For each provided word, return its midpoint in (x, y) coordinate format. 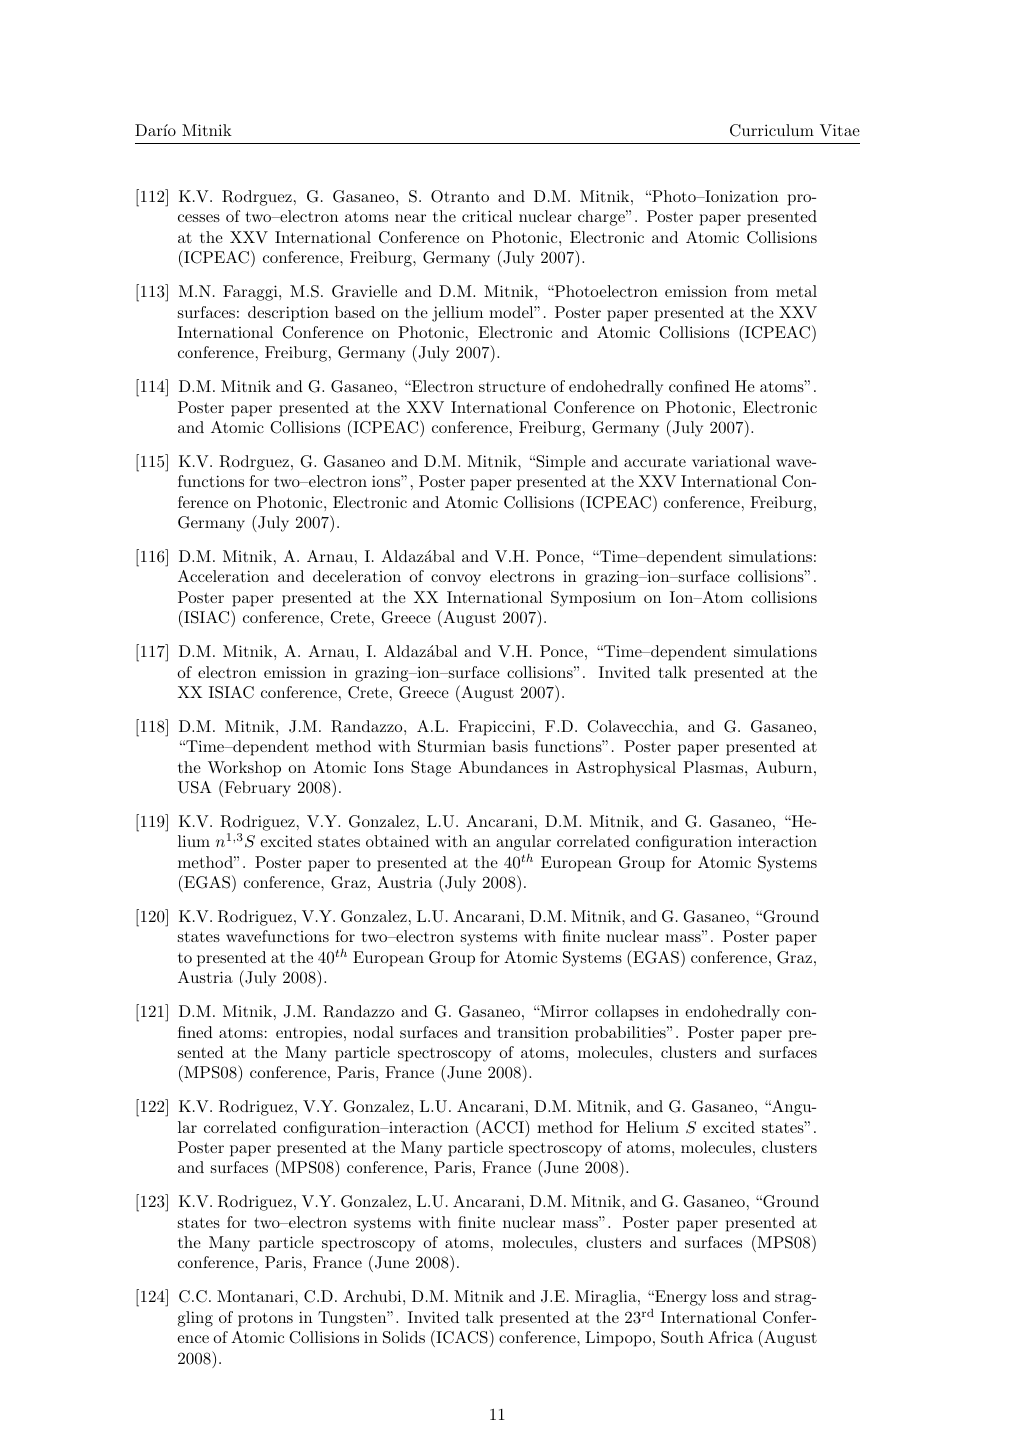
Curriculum (772, 130)
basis (510, 746)
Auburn (784, 767)
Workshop (244, 769)
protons (265, 1319)
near (410, 218)
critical (487, 216)
